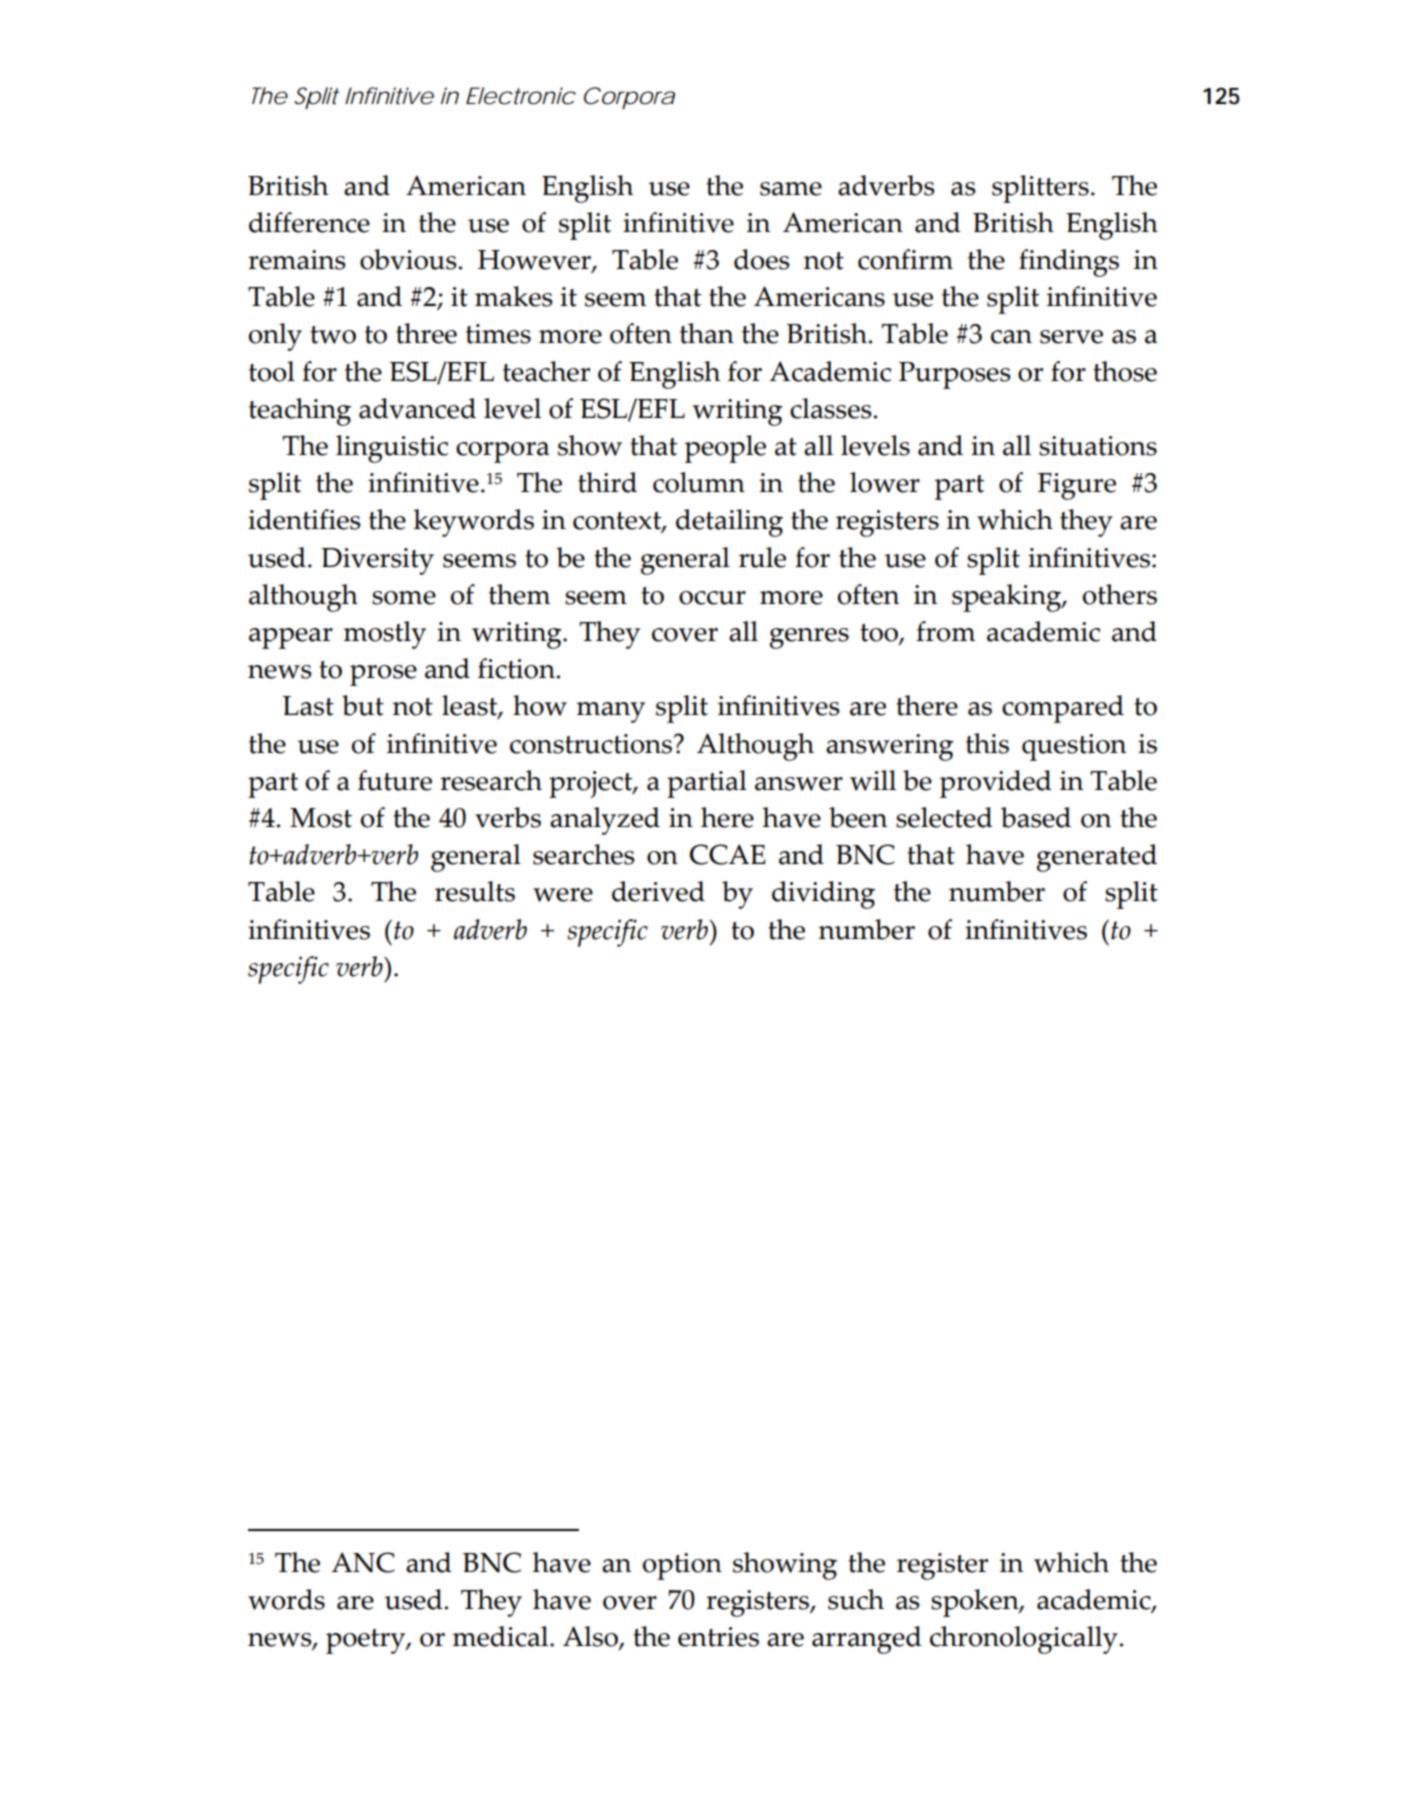 This screenshot has height=1820, width=1406. I want to click on many, so click(610, 712).
